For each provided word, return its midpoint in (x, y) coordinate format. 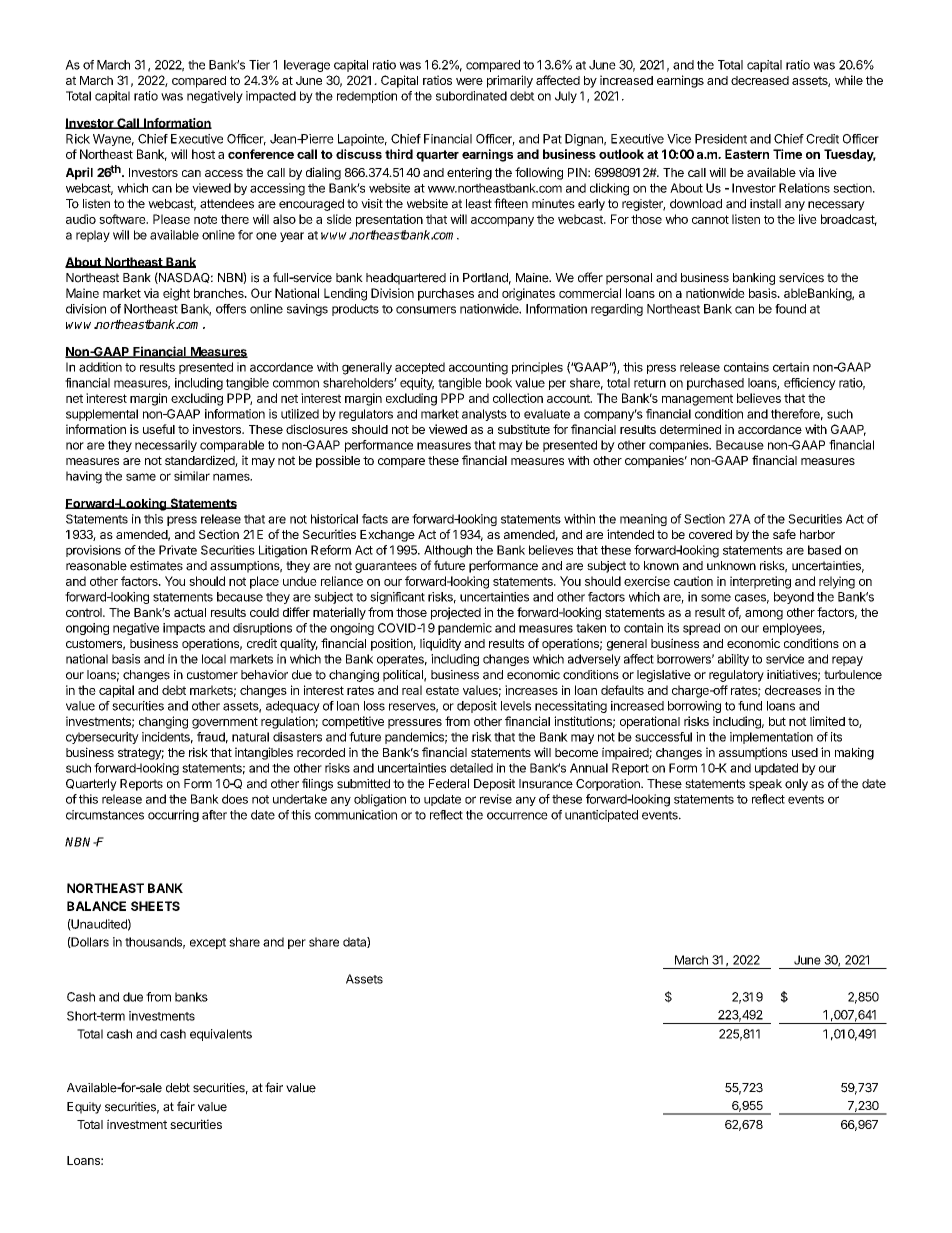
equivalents (221, 1035)
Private (178, 550)
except (208, 943)
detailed (471, 768)
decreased (760, 80)
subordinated (471, 96)
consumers (426, 310)
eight (176, 294)
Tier (259, 65)
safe (784, 534)
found (790, 309)
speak (765, 785)
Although (448, 551)
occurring (173, 816)
